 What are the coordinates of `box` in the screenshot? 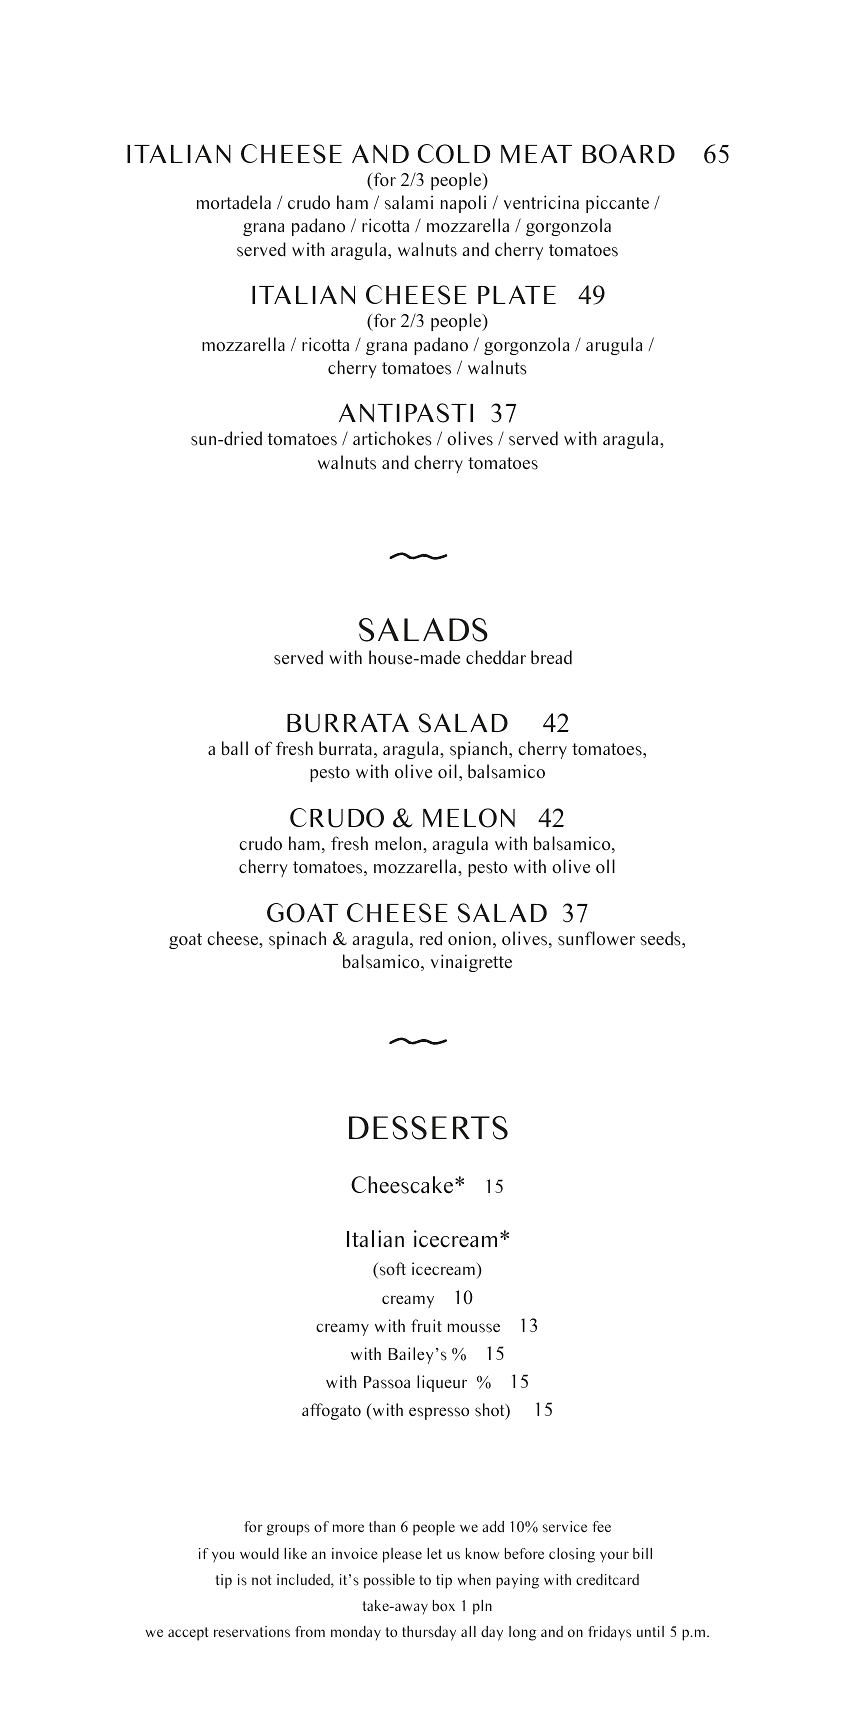 It's located at (444, 1605).
